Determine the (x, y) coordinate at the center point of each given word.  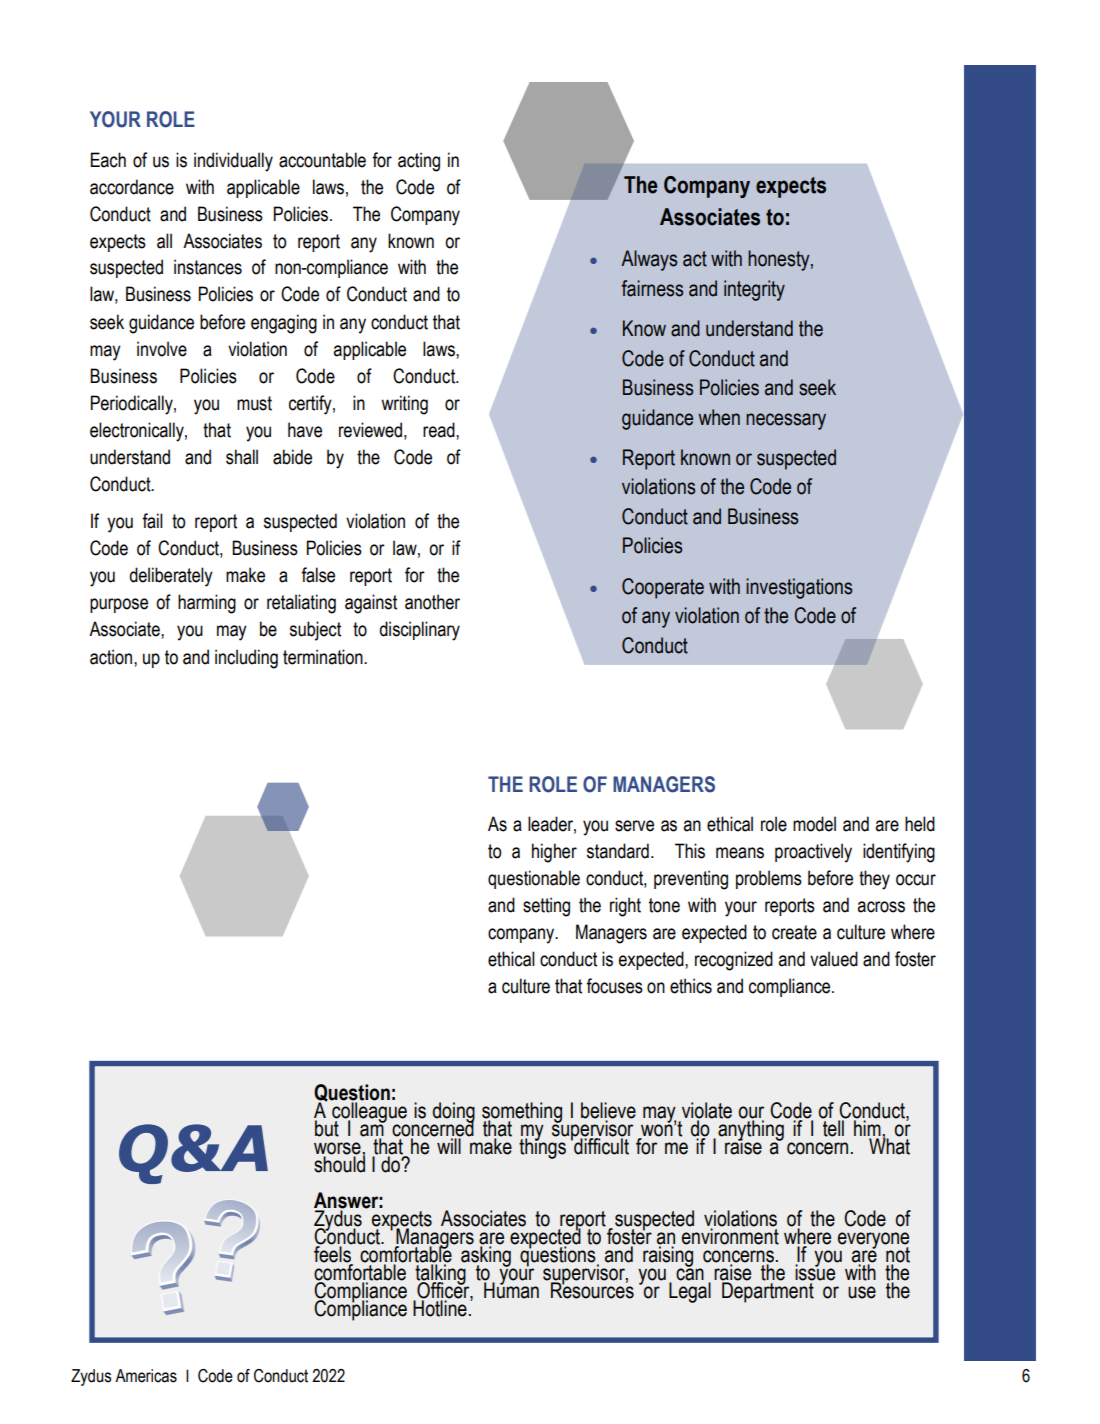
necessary (786, 421)
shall (242, 457)
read (440, 430)
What (889, 1145)
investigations (799, 588)
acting (419, 162)
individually (233, 162)
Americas (146, 1376)
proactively (813, 853)
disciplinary (419, 631)
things (542, 1147)
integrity (754, 290)
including (246, 659)
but (327, 1127)
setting (546, 907)
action (112, 657)
